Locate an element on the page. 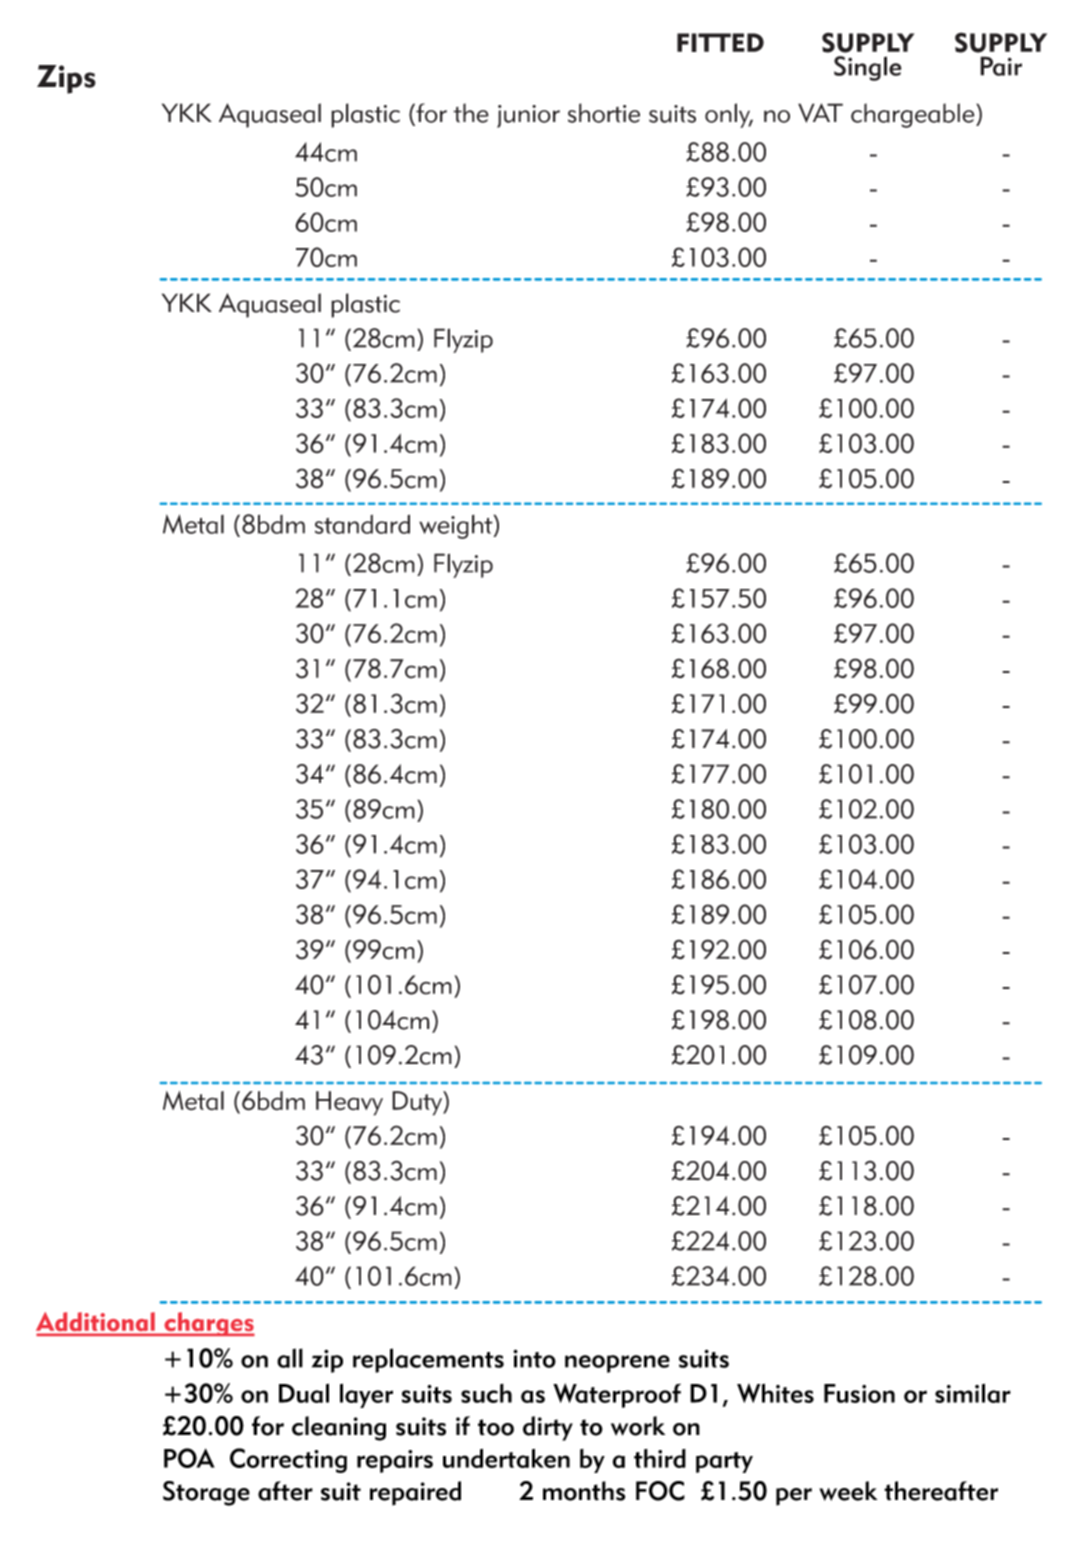 The height and width of the page is (1549, 1092). into is located at coordinates (534, 1358).
